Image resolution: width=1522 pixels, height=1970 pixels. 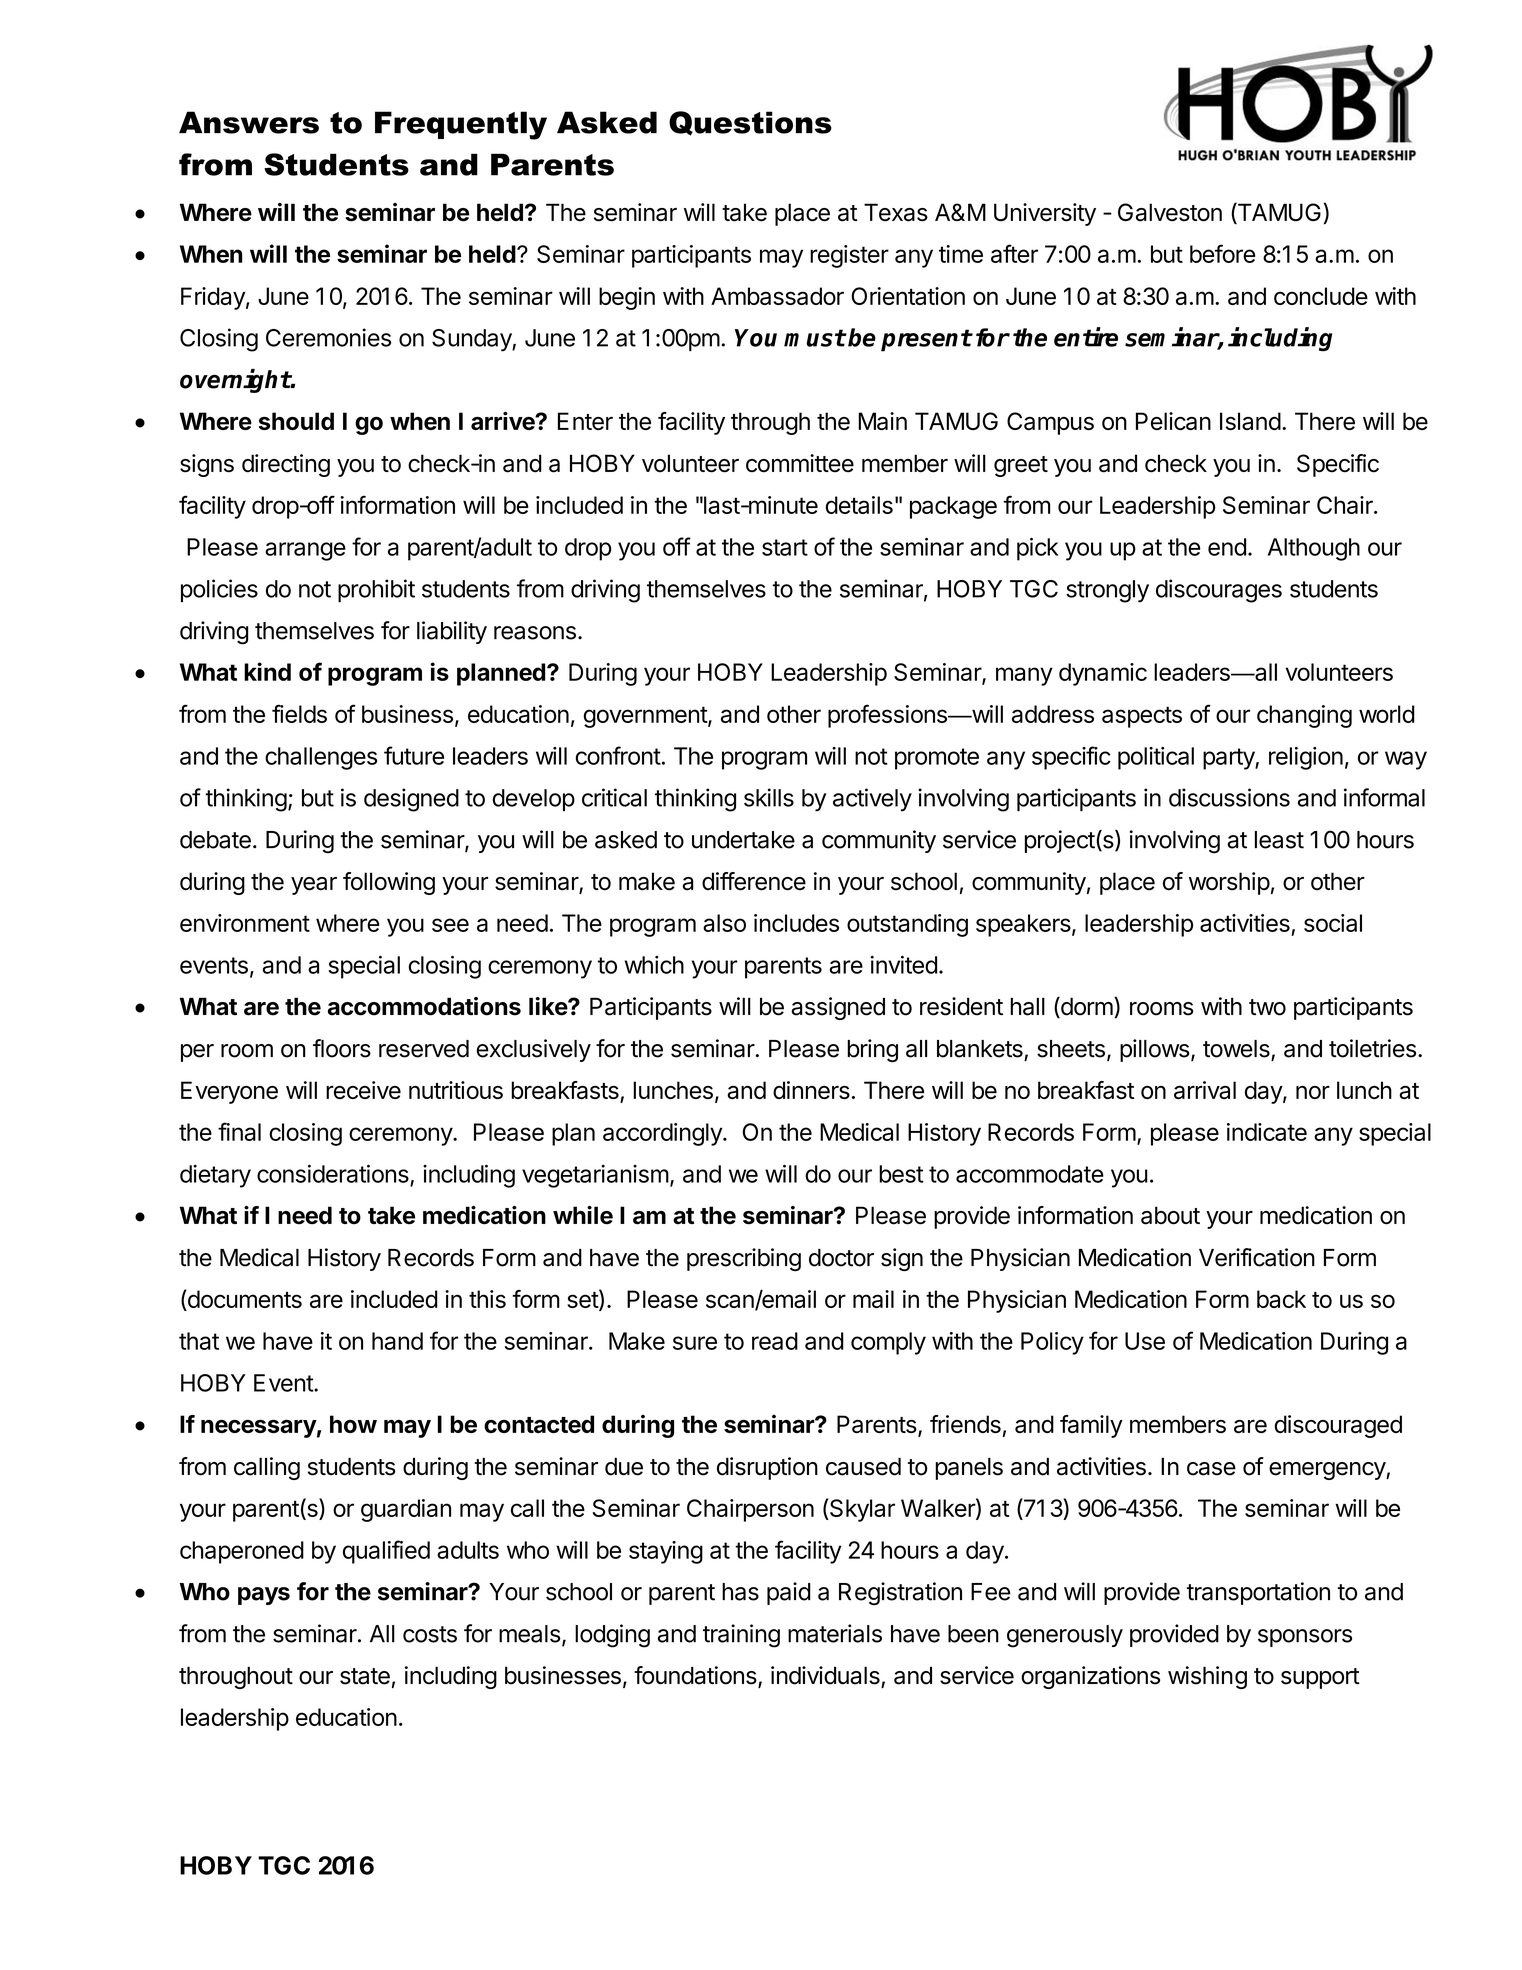 What do you see at coordinates (365, 1676) in the page?
I see `state` at bounding box center [365, 1676].
